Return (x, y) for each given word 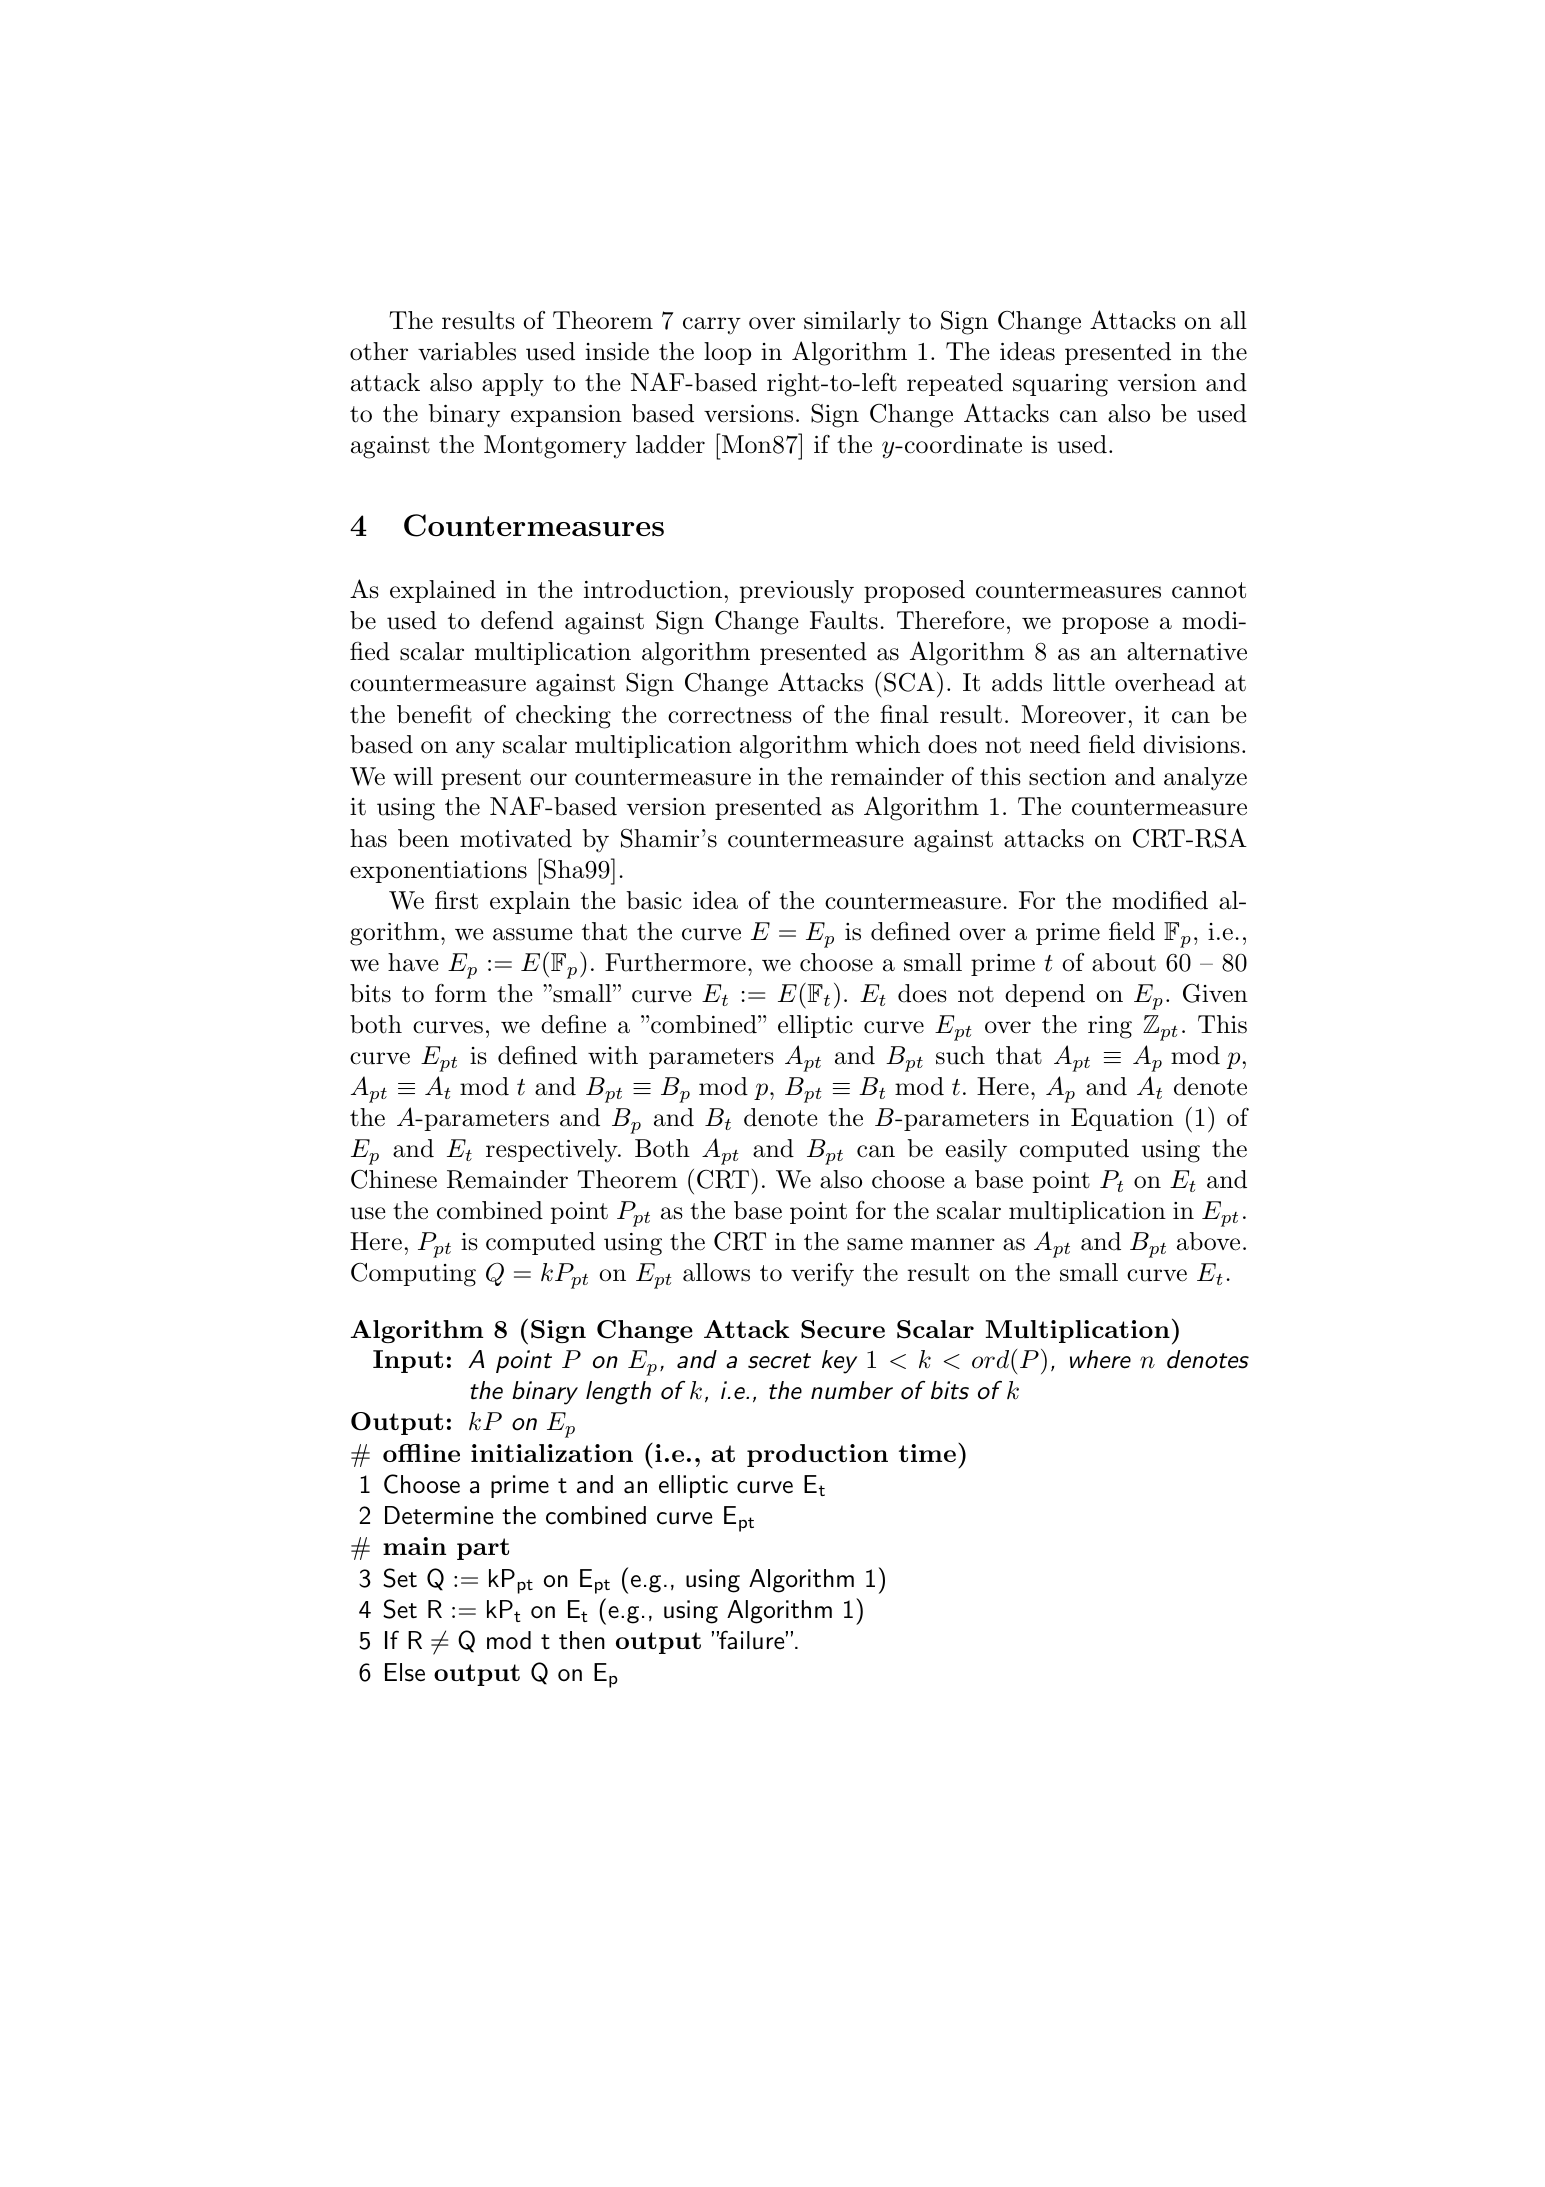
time (927, 1453)
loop (727, 353)
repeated (955, 384)
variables (467, 351)
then (582, 1640)
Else (405, 1672)
